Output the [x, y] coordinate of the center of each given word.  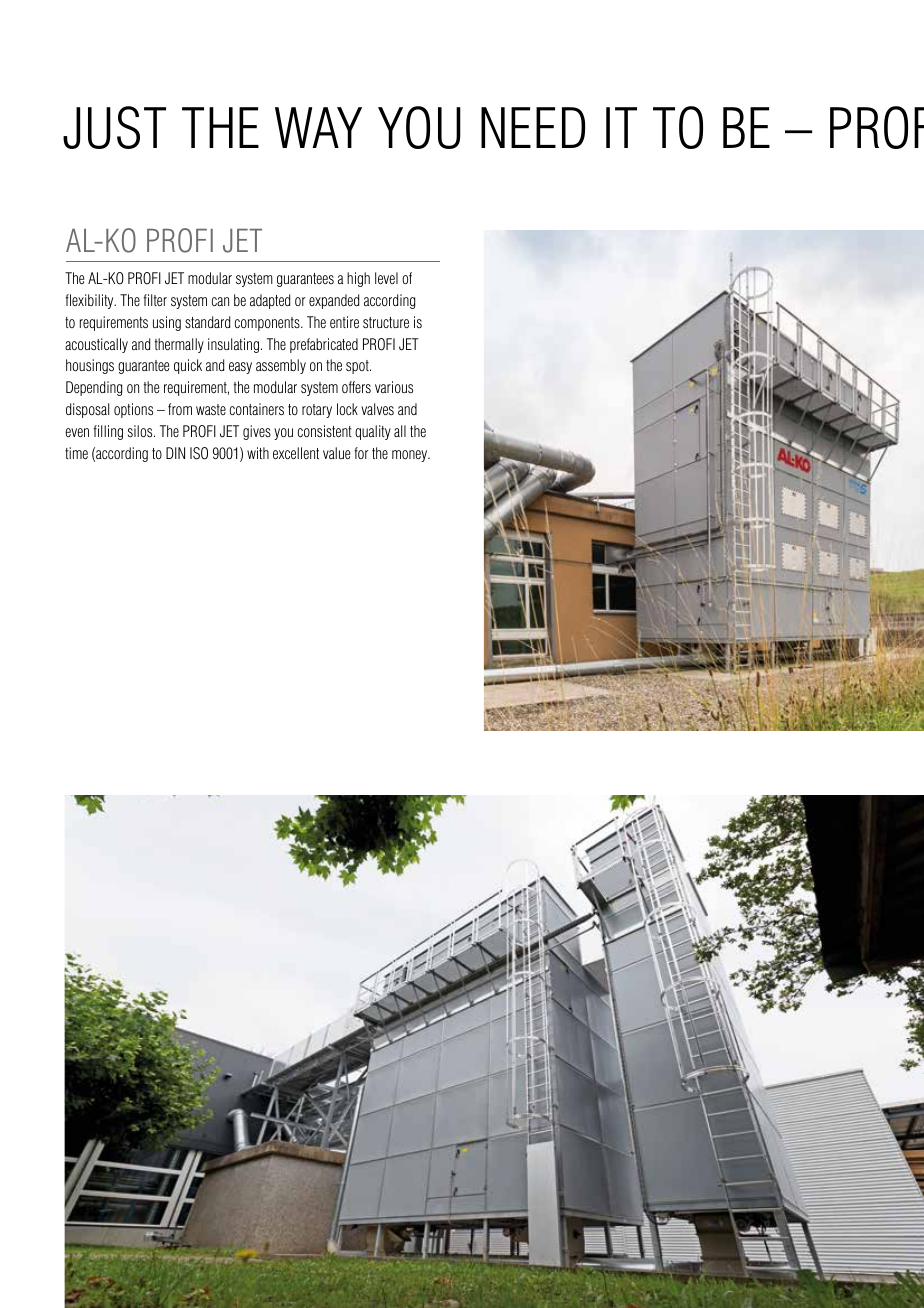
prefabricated [324, 345]
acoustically [96, 345]
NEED [533, 127]
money [411, 456]
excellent [296, 453]
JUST [114, 127]
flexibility [90, 301]
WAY [318, 127]
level [386, 278]
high [358, 279]
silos [141, 431]
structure [386, 322]
